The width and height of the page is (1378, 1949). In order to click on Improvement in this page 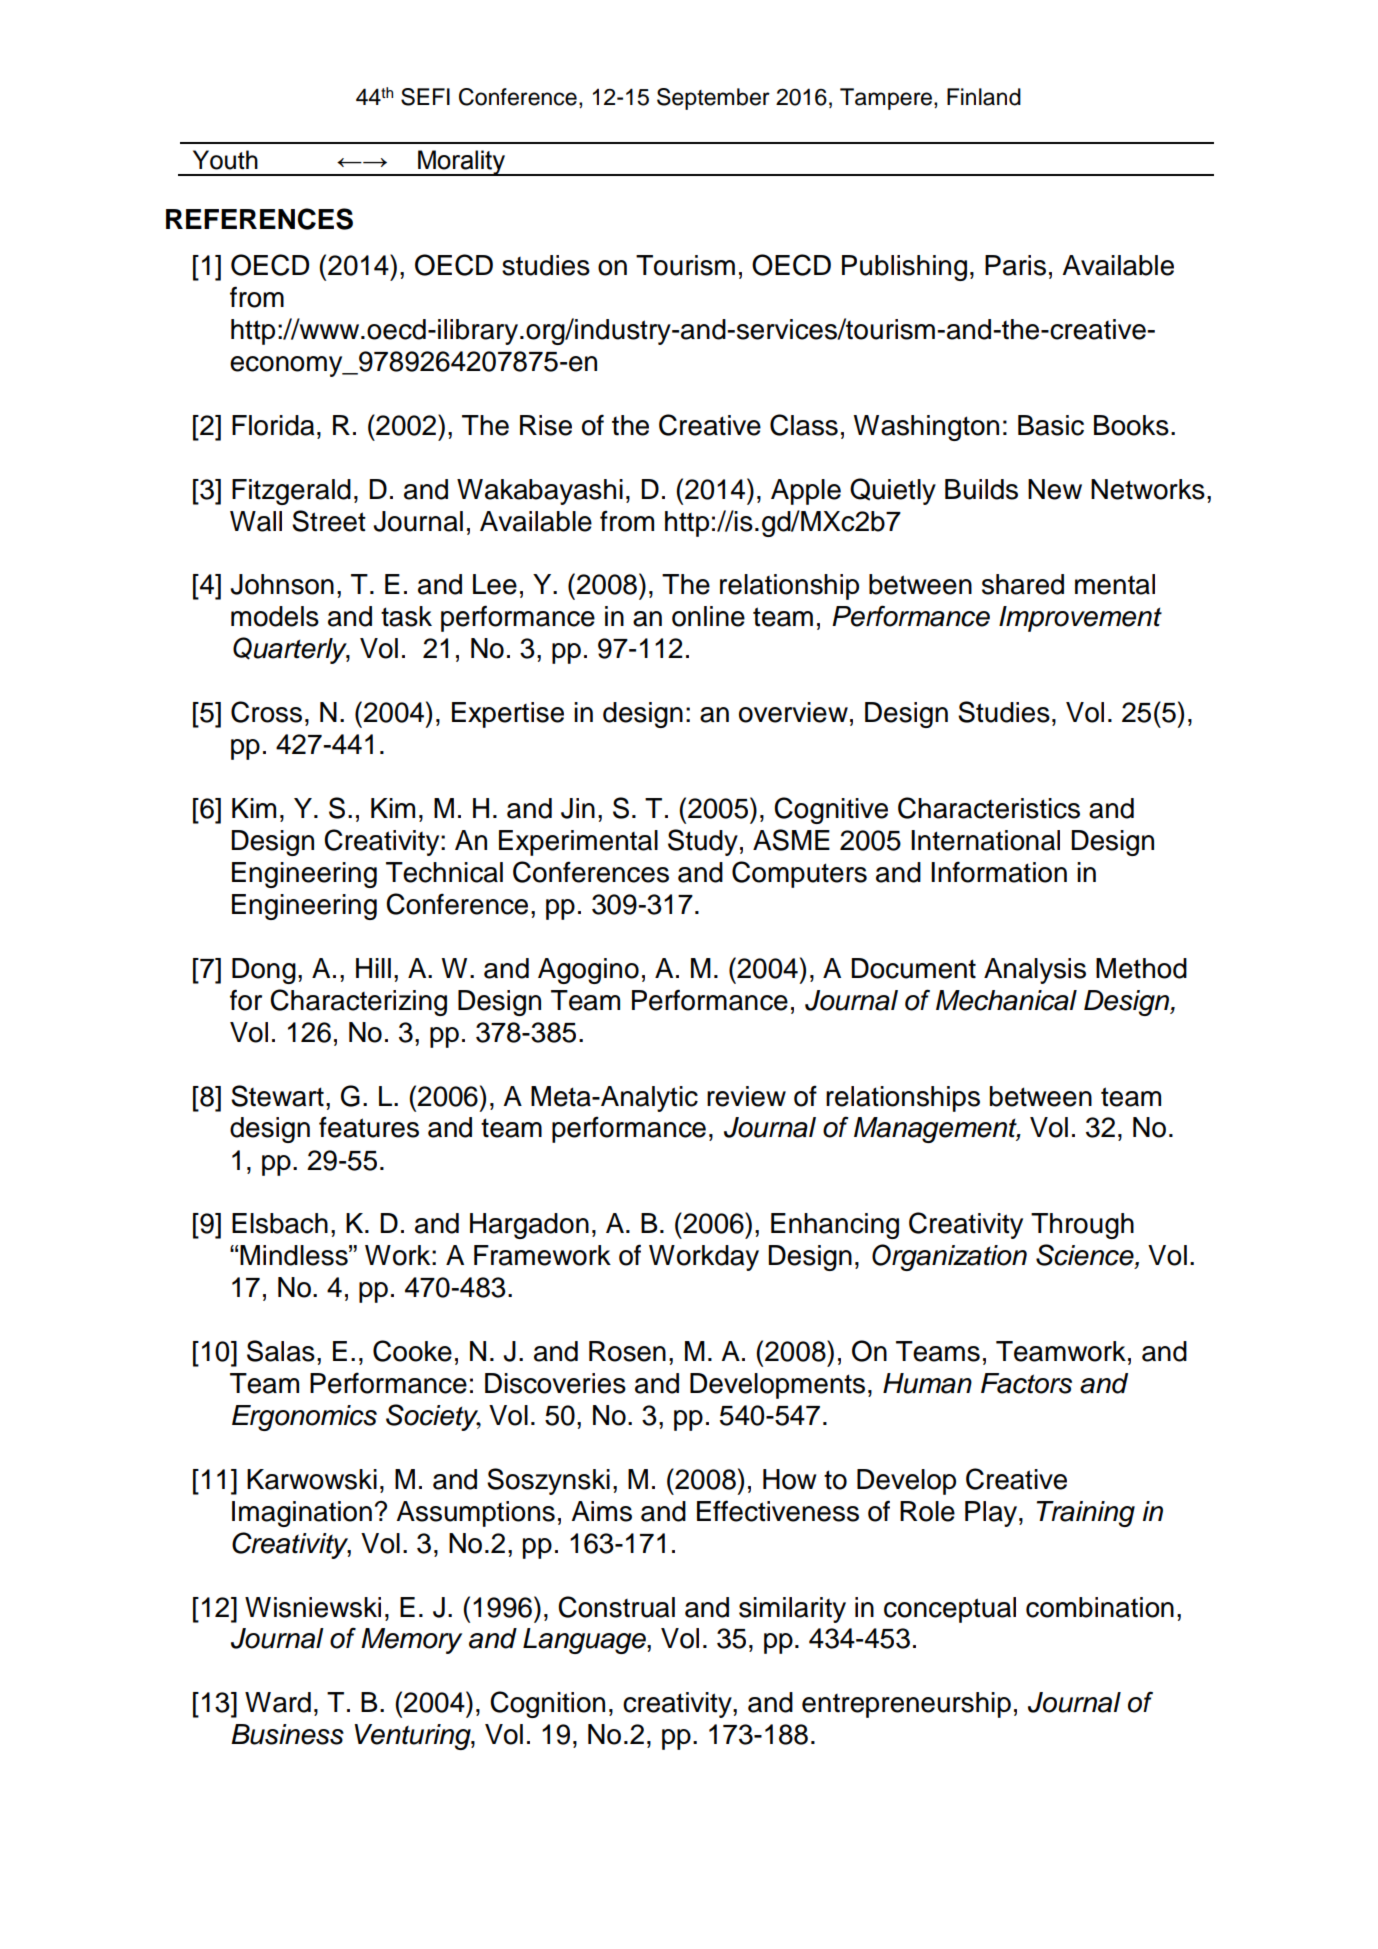, I will do `click(1080, 619)`.
